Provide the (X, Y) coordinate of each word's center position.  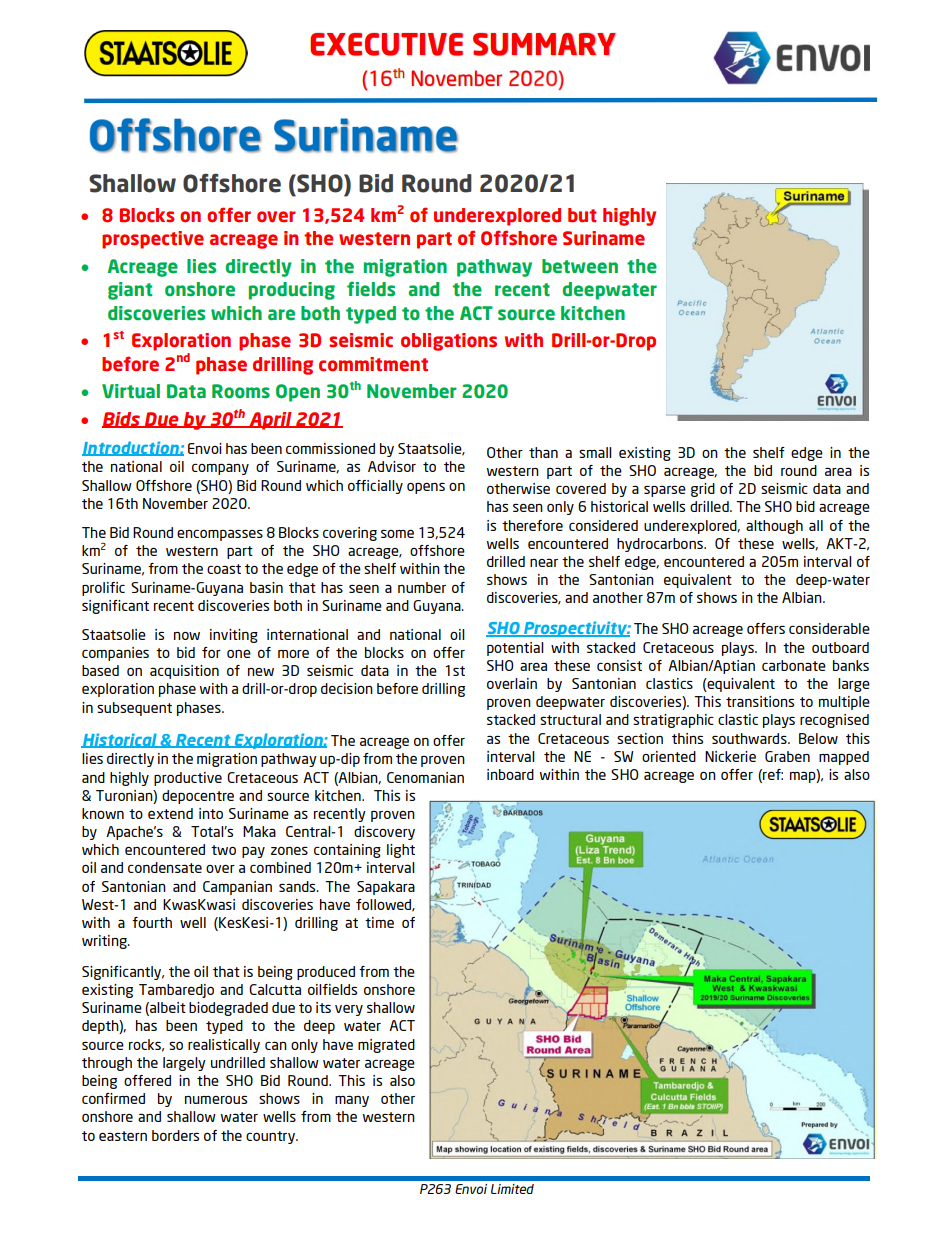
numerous (216, 1100)
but (582, 215)
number (422, 587)
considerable (829, 628)
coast (224, 569)
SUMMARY (544, 44)
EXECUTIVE (386, 44)
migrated (386, 1046)
